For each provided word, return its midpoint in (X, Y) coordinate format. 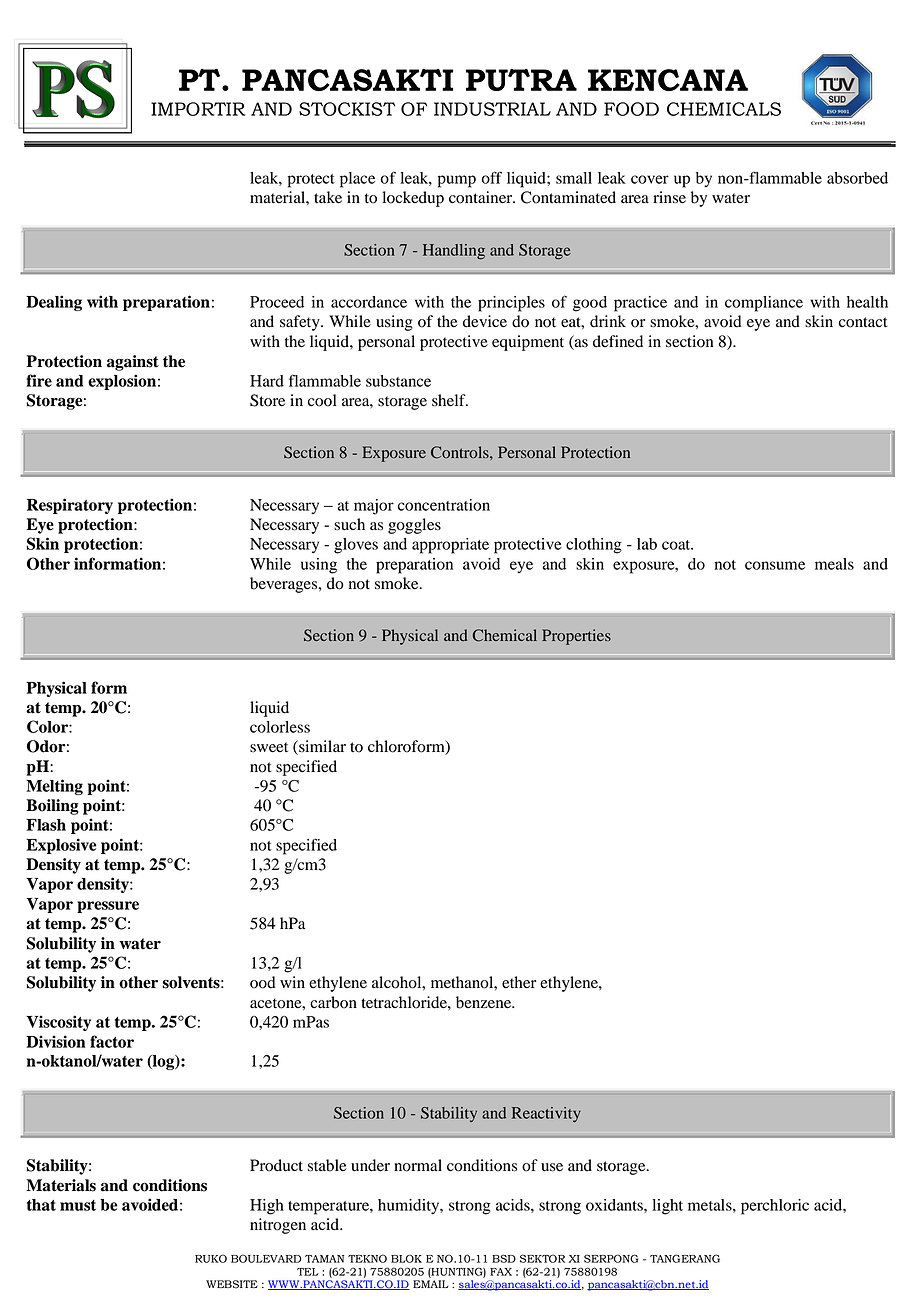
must (78, 1205)
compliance (764, 304)
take (328, 197)
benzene (485, 1002)
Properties (576, 637)
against (133, 363)
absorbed (857, 178)
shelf (450, 400)
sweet (269, 747)
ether (519, 982)
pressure (108, 907)
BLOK (406, 1258)
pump (457, 181)
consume (775, 565)
